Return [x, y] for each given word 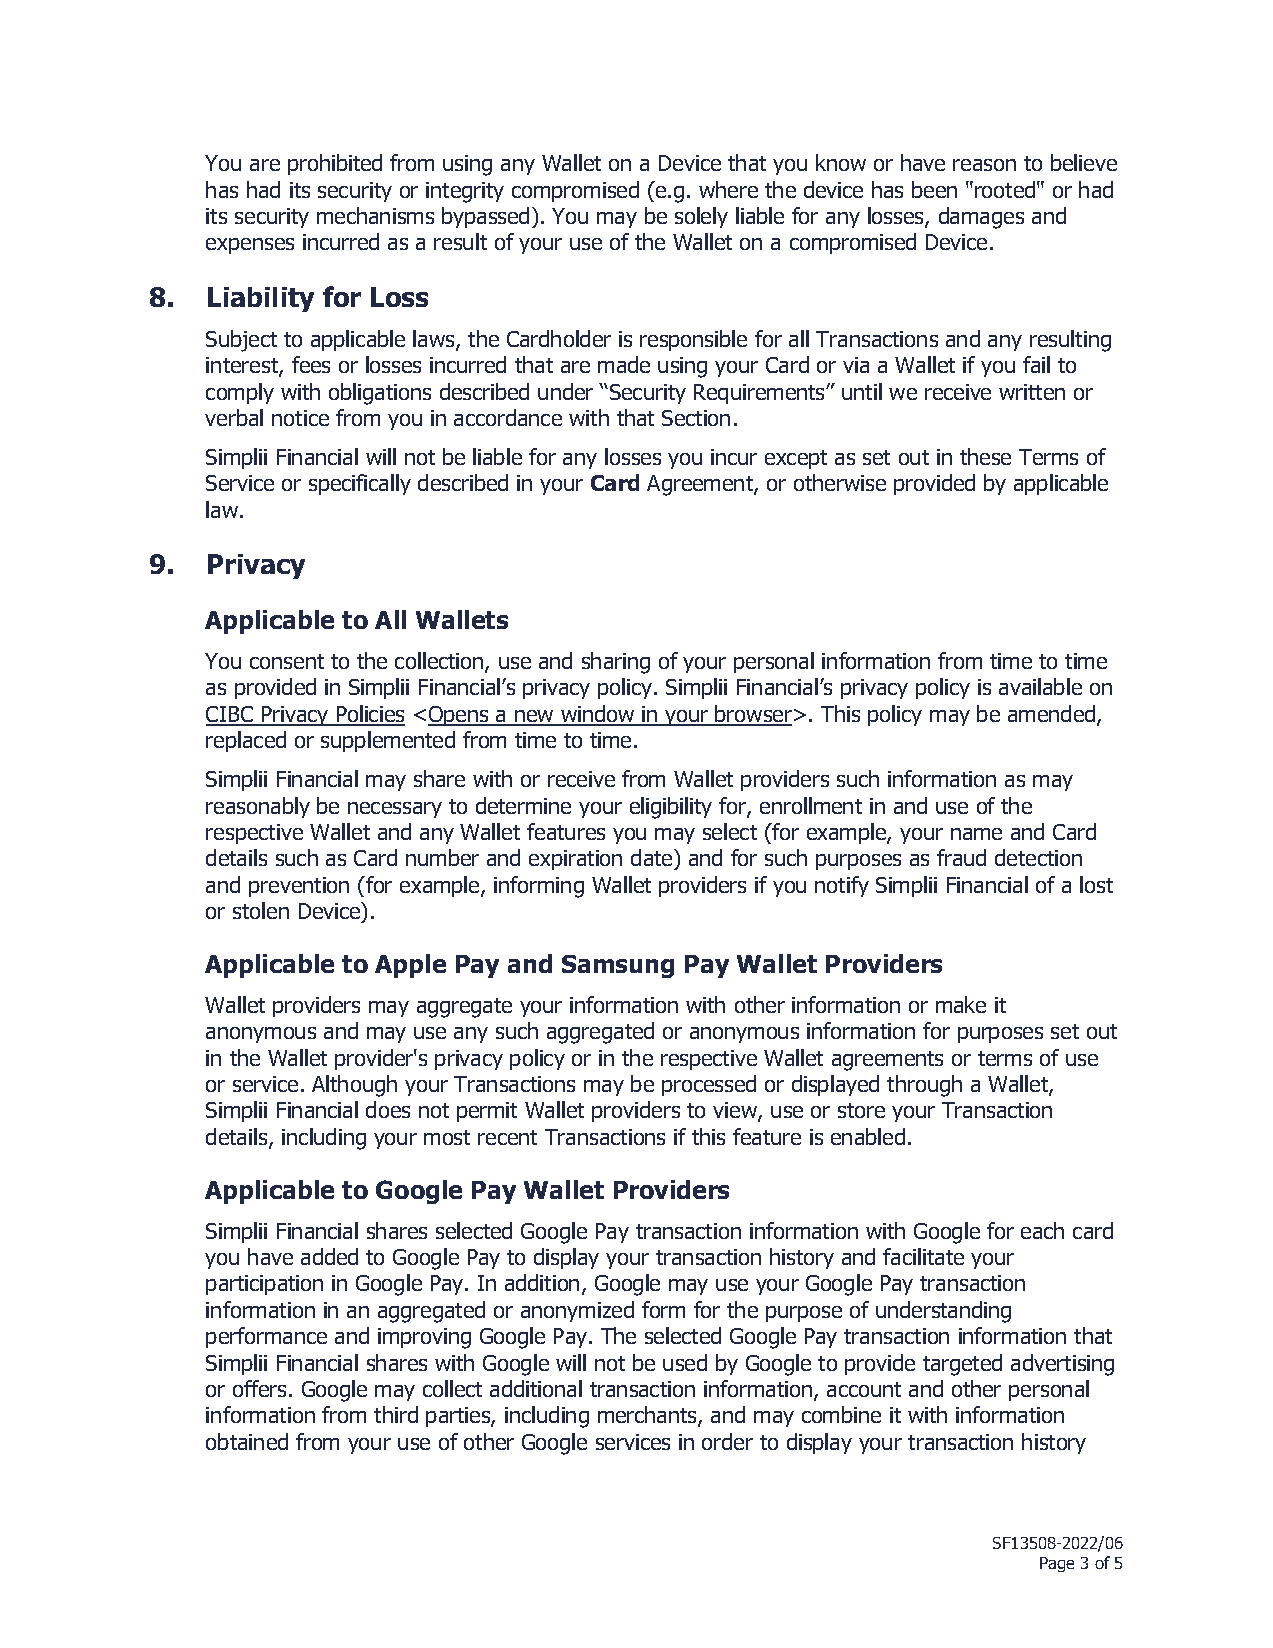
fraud [961, 857]
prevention [299, 887]
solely [701, 217]
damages [981, 218]
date [653, 857]
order [727, 1441]
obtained [247, 1441]
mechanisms [375, 215]
